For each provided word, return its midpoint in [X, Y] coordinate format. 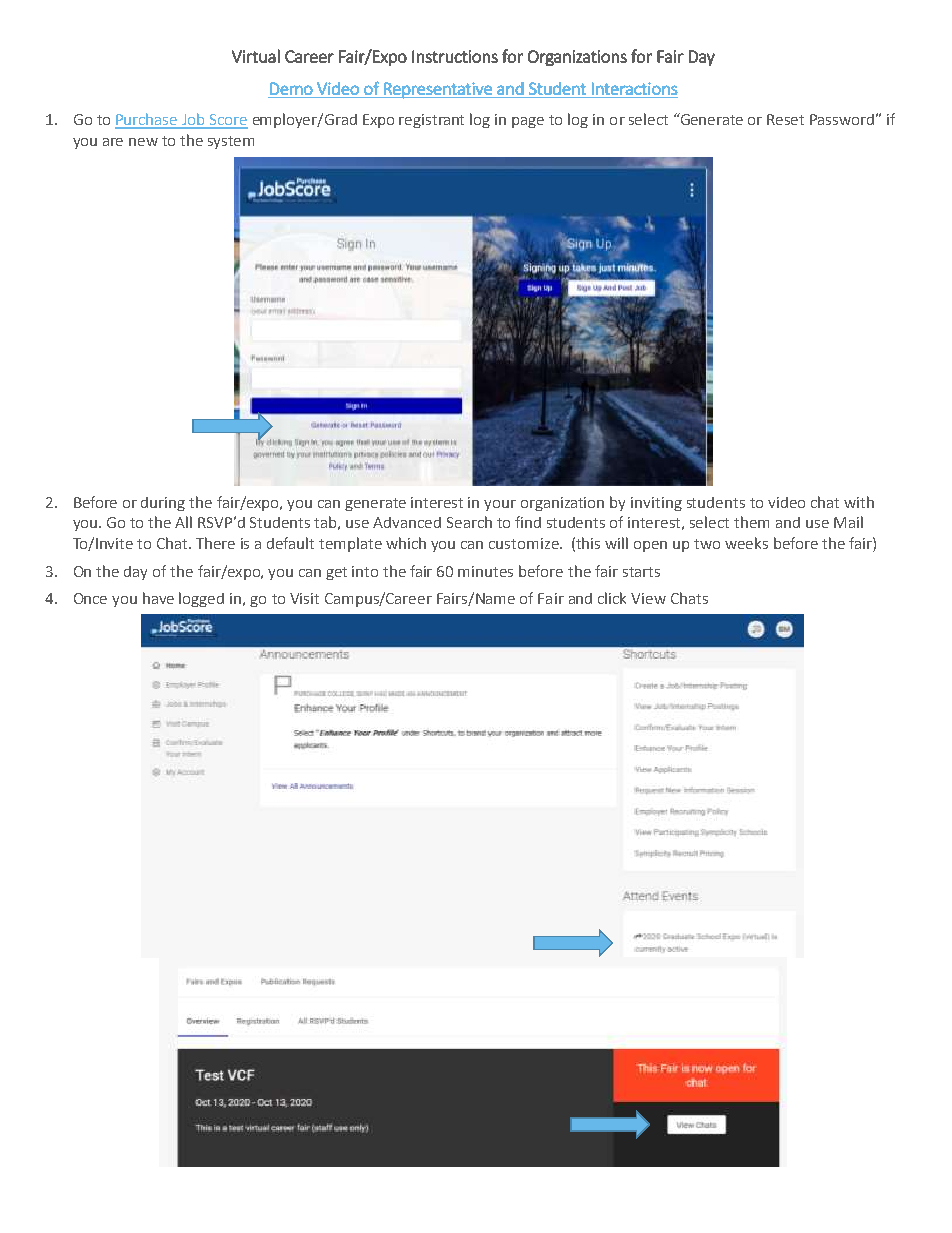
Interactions [635, 88]
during [163, 504]
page [528, 122]
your [500, 505]
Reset [785, 119]
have [158, 598]
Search [469, 522]
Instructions [455, 56]
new [143, 142]
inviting [656, 504]
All [183, 522]
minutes [485, 571]
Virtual [256, 56]
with [859, 502]
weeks [746, 543]
